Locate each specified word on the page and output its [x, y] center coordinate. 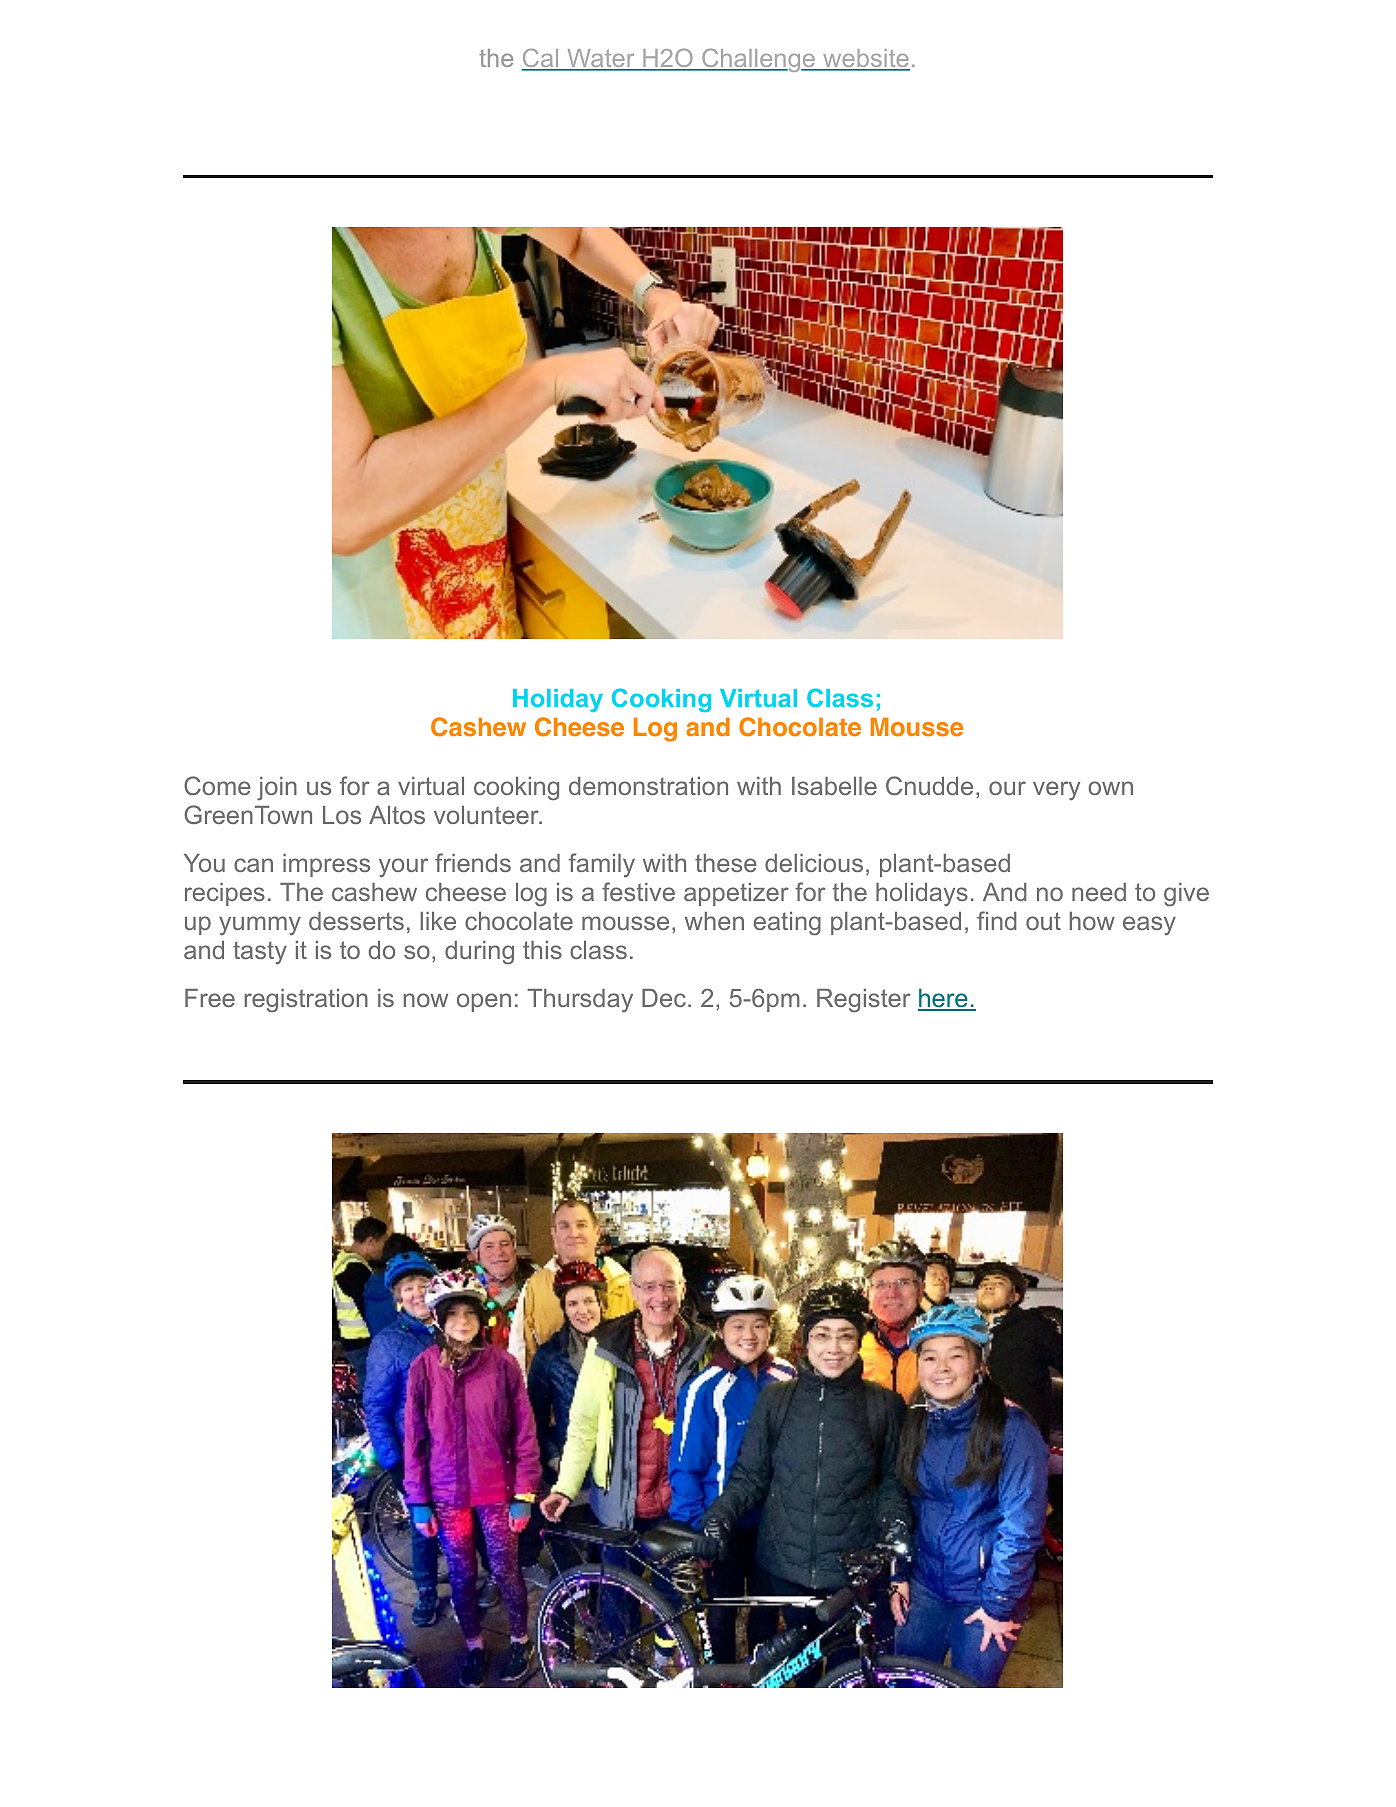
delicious [814, 863]
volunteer [487, 815]
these [726, 863]
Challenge [759, 60]
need [1099, 892]
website [865, 59]
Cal [541, 59]
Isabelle [834, 786]
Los [342, 815]
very [1056, 790]
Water [601, 59]
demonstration [648, 786]
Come [217, 785]
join [277, 788]
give [1186, 895]
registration [306, 1000]
